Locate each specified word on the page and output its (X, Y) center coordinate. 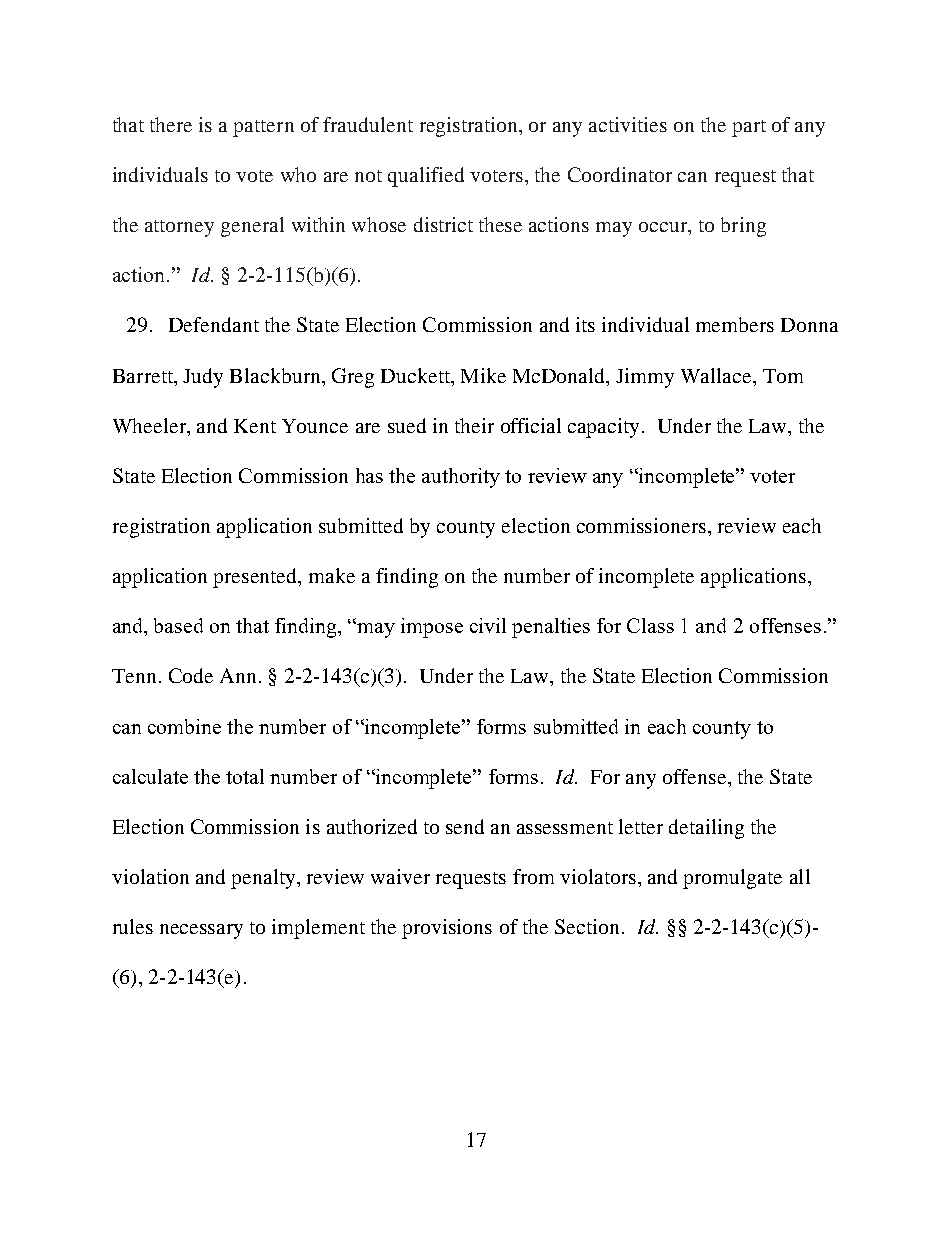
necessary (201, 931)
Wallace (717, 375)
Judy (203, 378)
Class (650, 625)
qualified (426, 177)
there (171, 124)
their (474, 425)
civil (488, 625)
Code (191, 675)
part (749, 128)
